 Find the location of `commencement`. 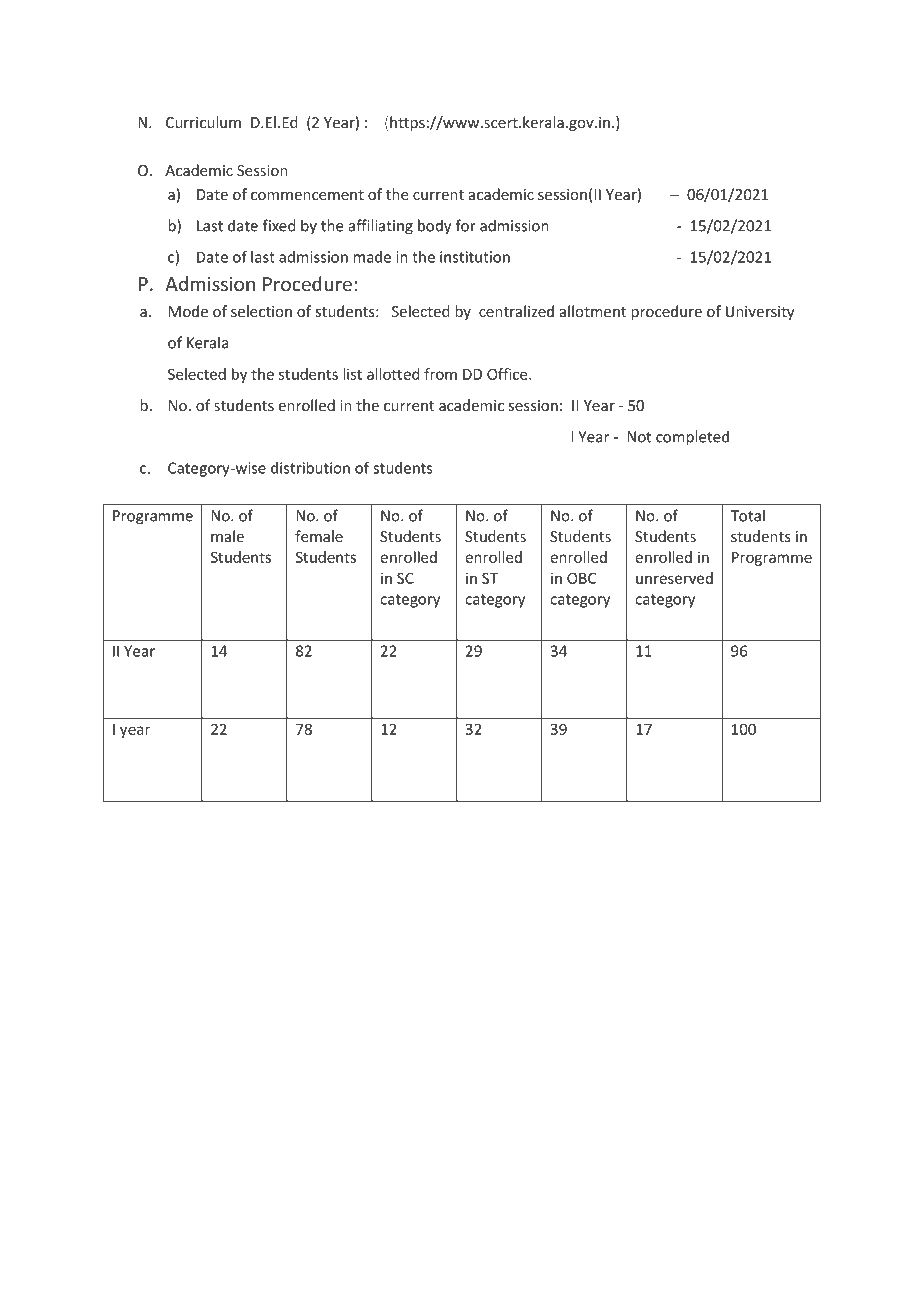

commencement is located at coordinates (307, 195).
